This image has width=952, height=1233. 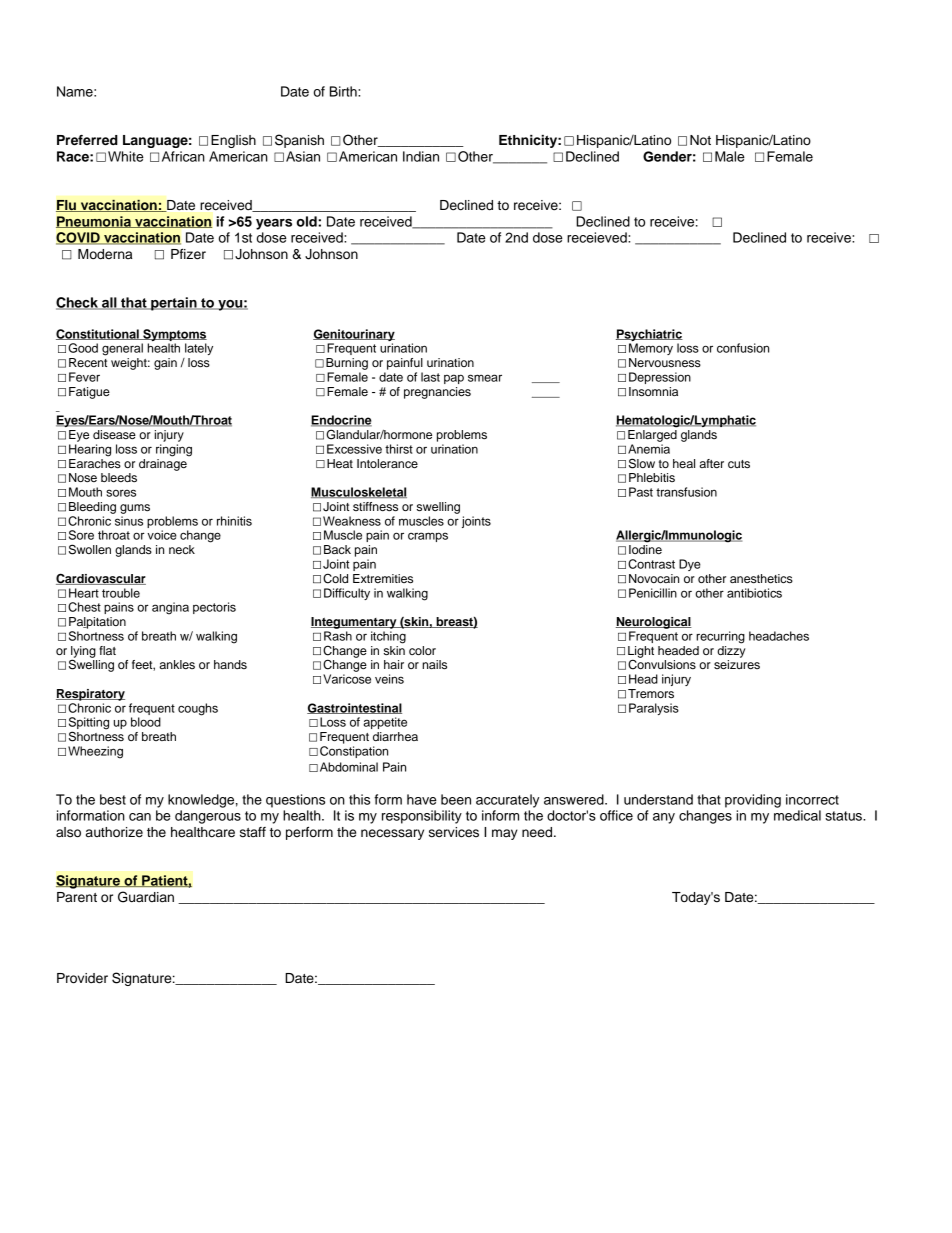 What do you see at coordinates (421, 156) in the image?
I see `Indian` at bounding box center [421, 156].
